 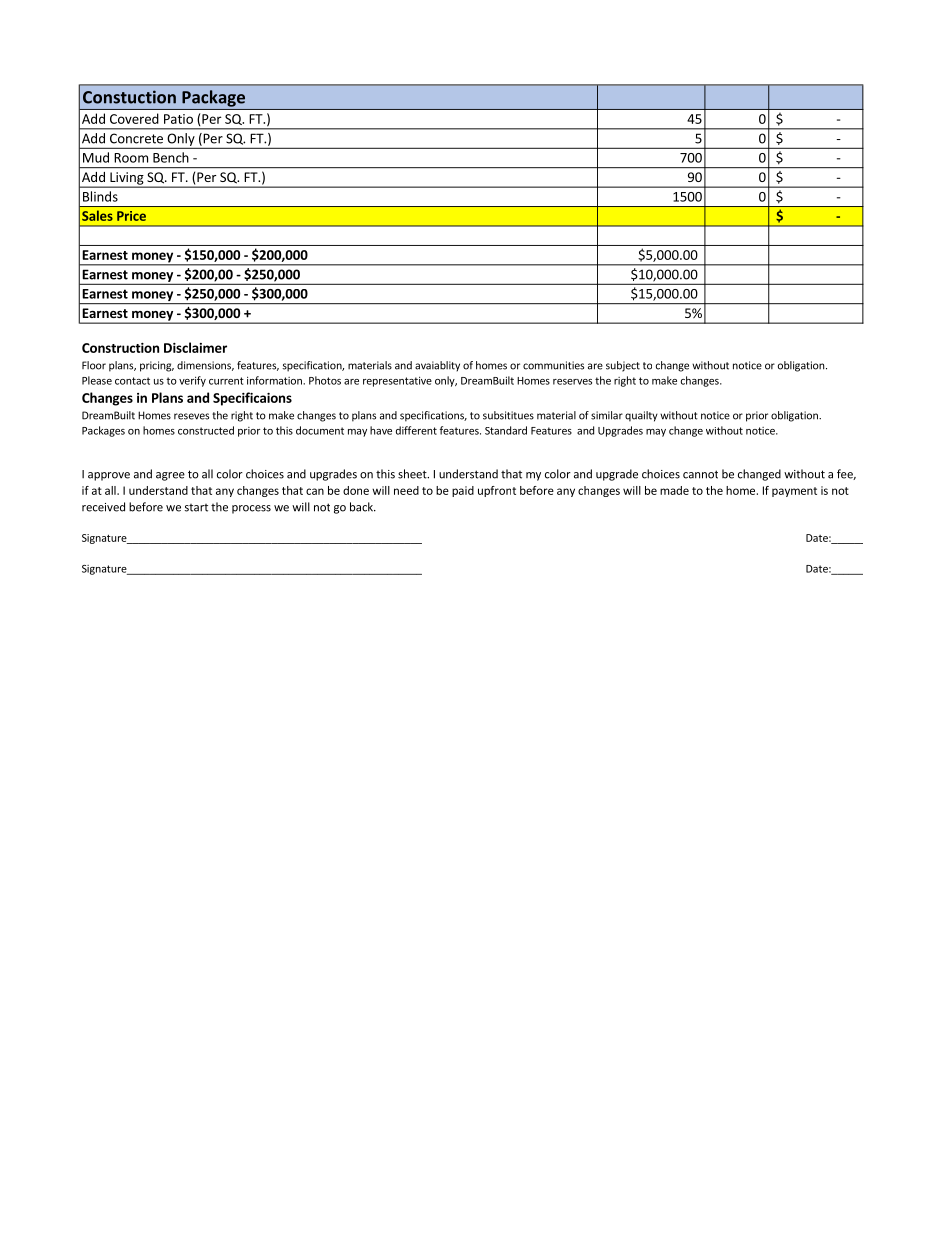 What do you see at coordinates (136, 138) in the document?
I see `Concrete` at bounding box center [136, 138].
